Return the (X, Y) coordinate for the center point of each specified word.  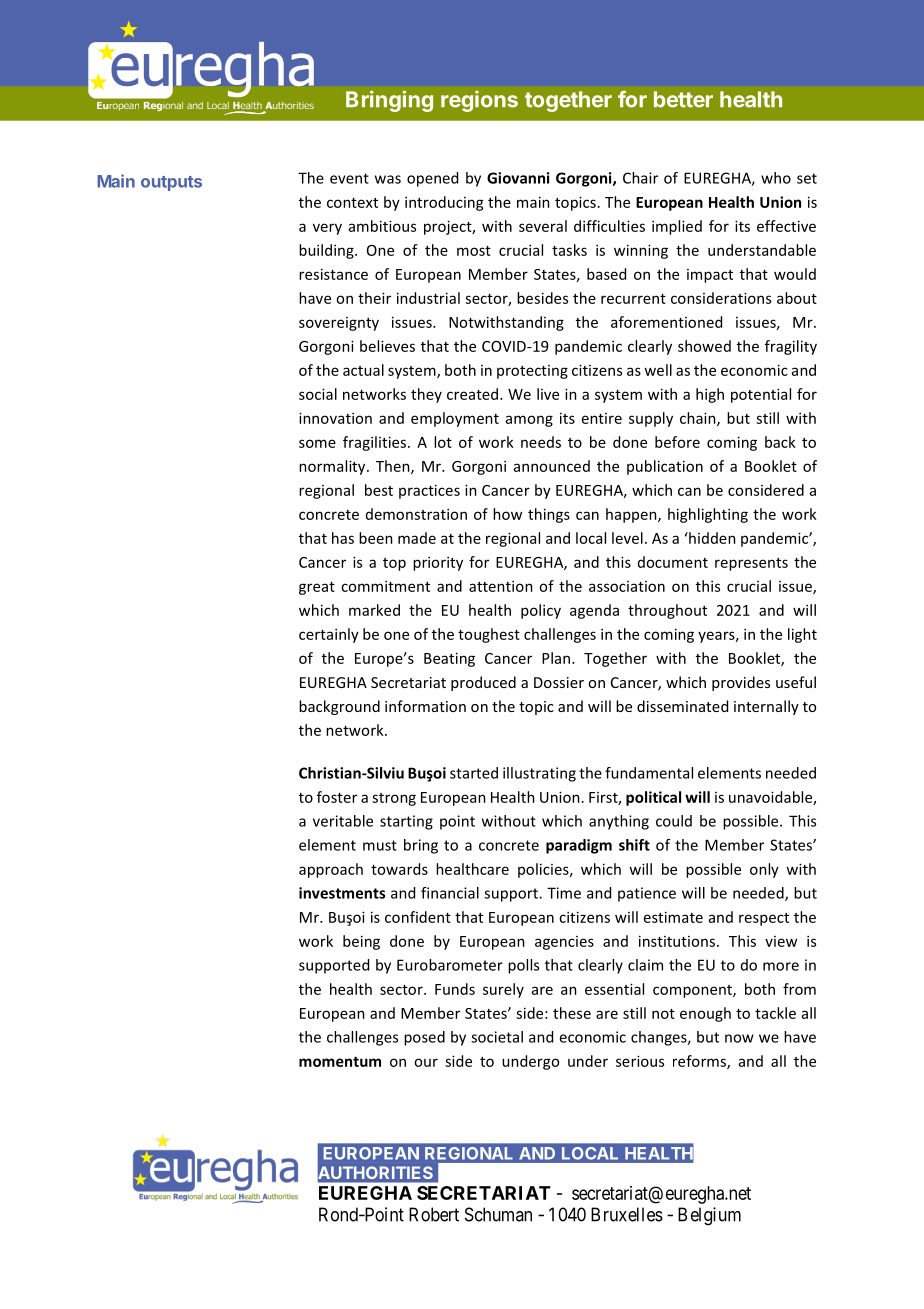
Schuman (498, 1214)
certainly (329, 635)
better (683, 99)
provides (741, 683)
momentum (340, 1061)
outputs (171, 183)
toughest (489, 635)
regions (479, 101)
